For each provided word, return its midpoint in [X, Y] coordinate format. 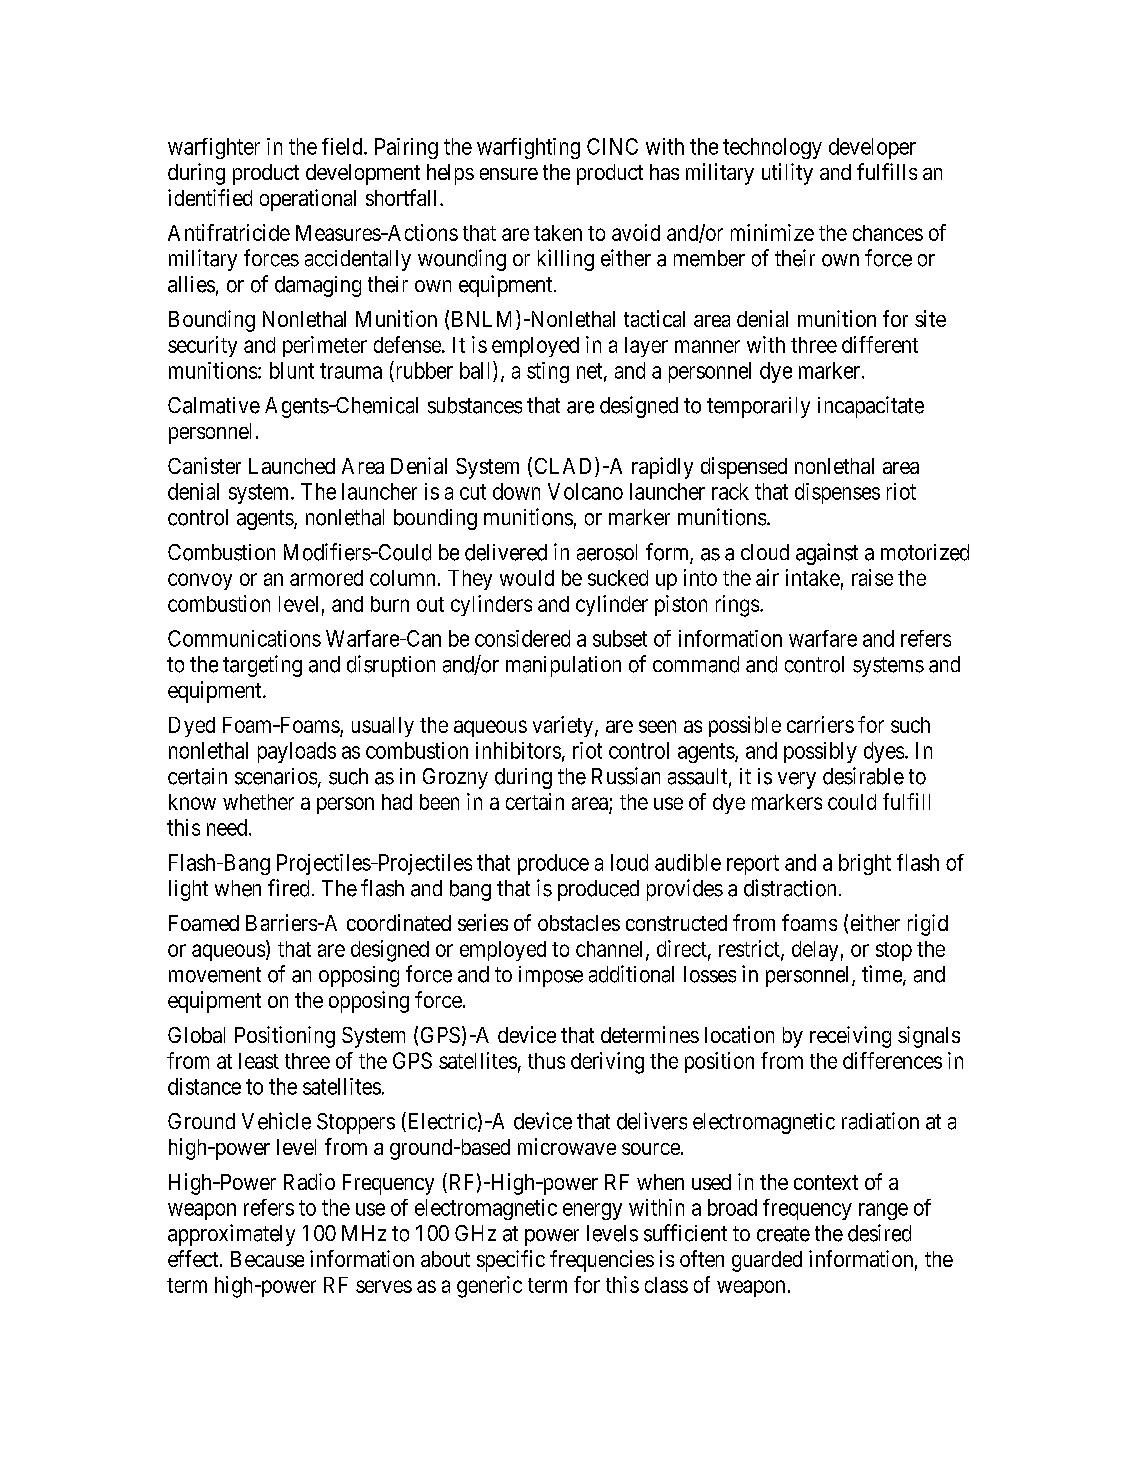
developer [872, 148]
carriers [820, 724]
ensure [509, 174]
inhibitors [518, 750]
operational [308, 200]
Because [267, 1259]
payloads [297, 752]
